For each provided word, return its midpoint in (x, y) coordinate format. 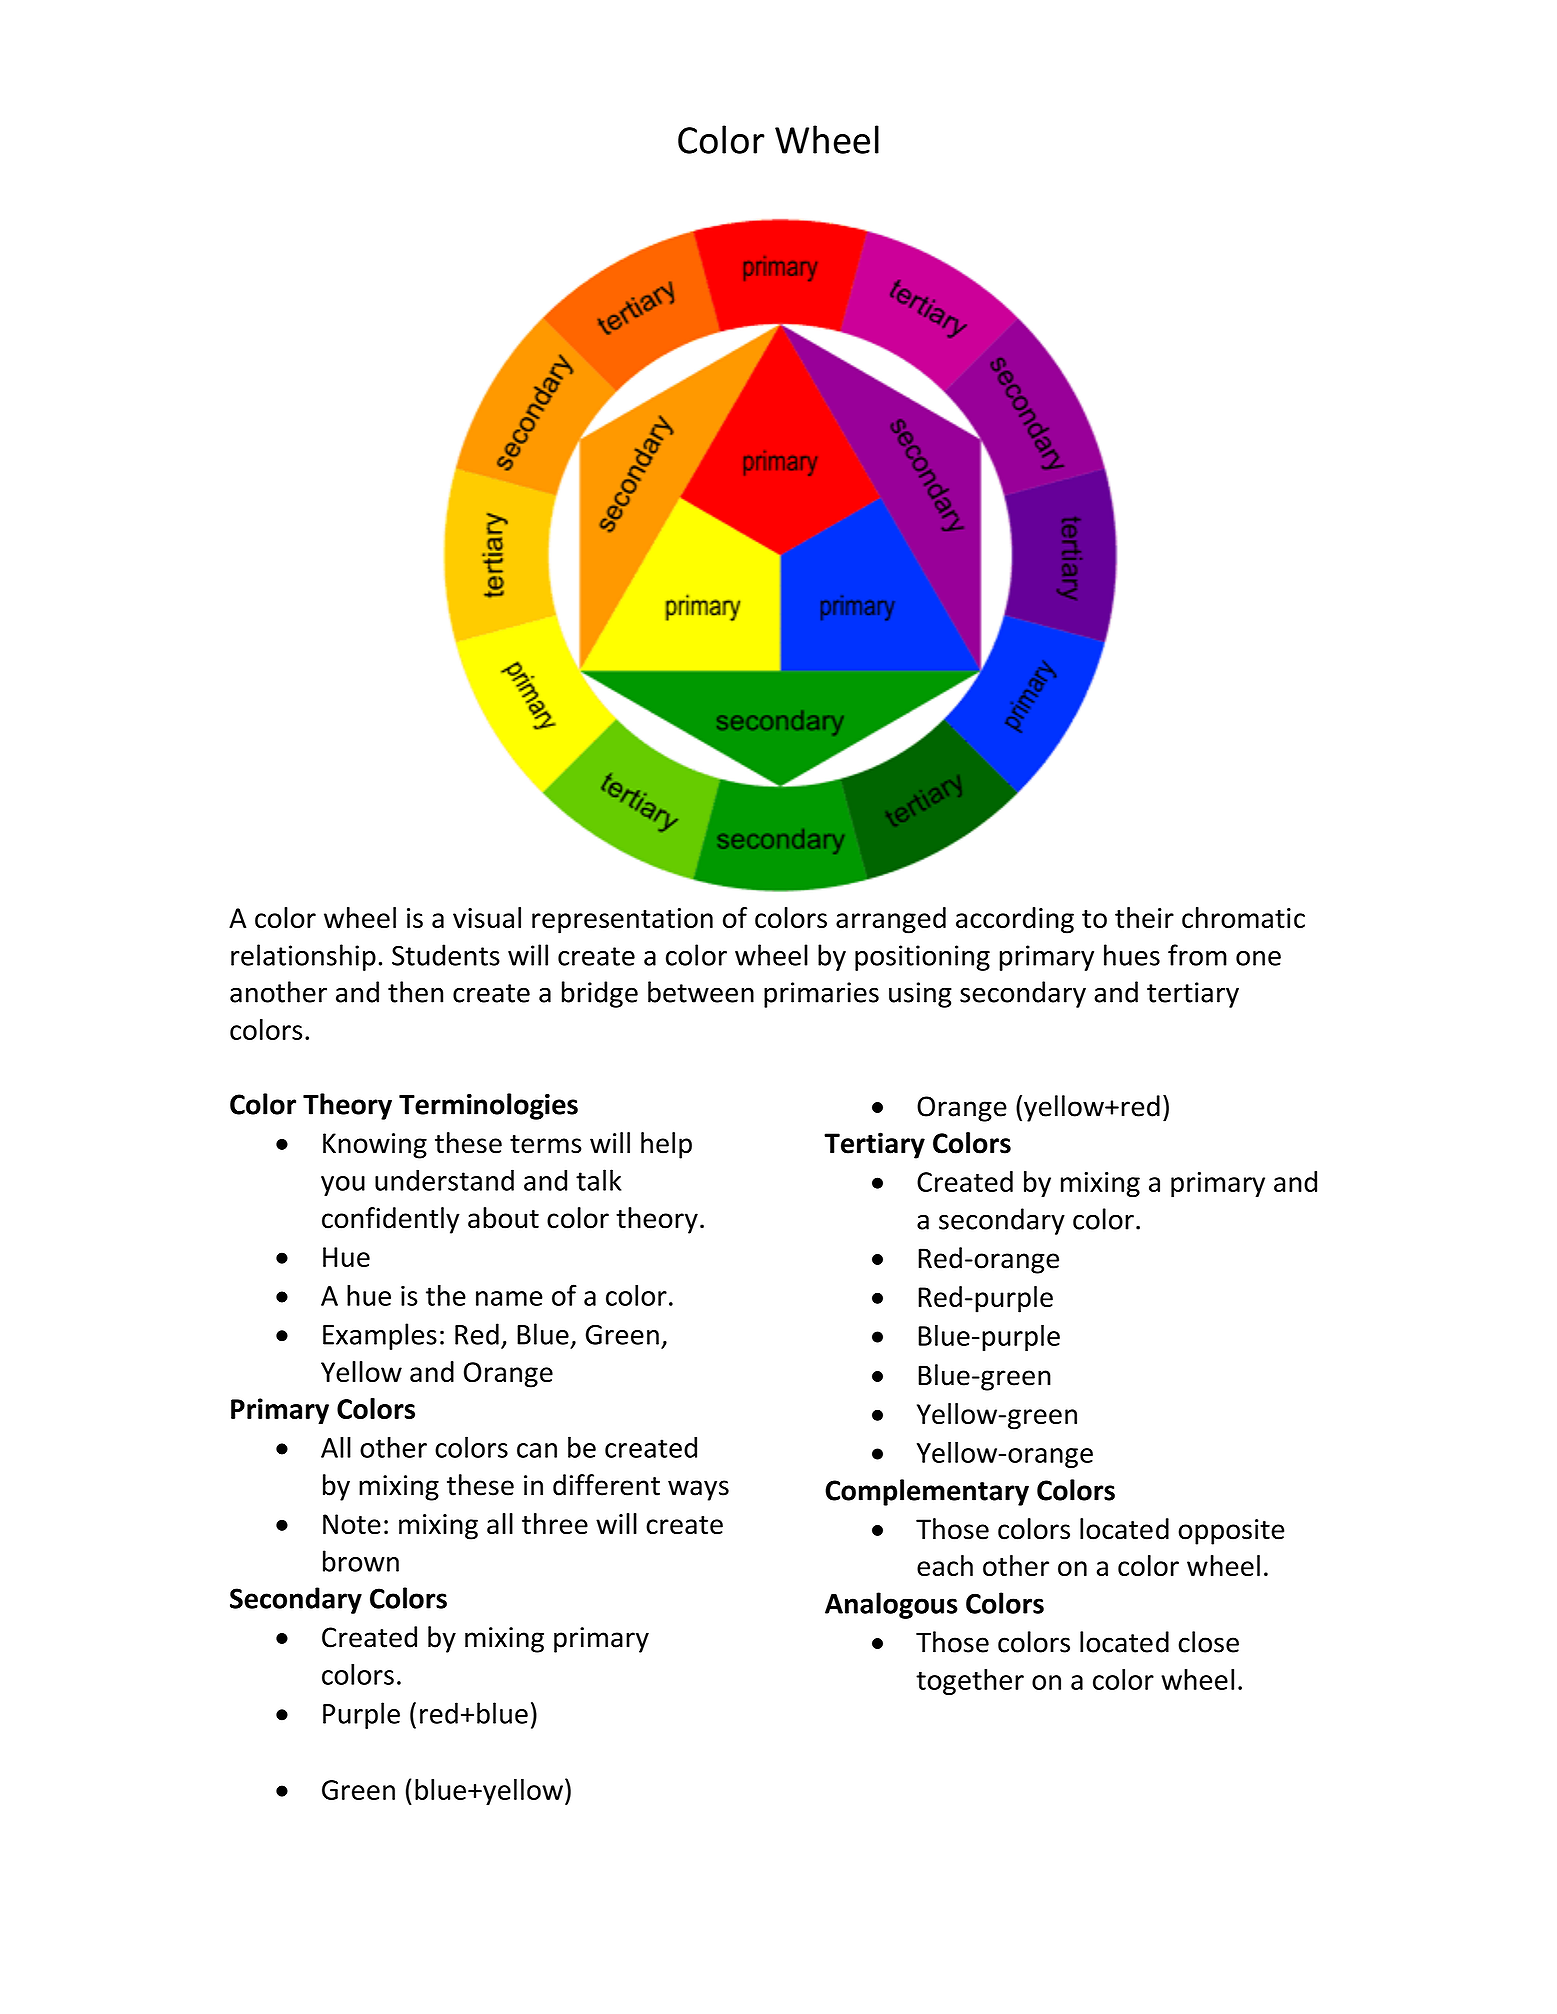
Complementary (927, 1492)
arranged (891, 920)
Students (446, 955)
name (509, 1298)
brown (361, 1561)
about (503, 1218)
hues (1132, 955)
